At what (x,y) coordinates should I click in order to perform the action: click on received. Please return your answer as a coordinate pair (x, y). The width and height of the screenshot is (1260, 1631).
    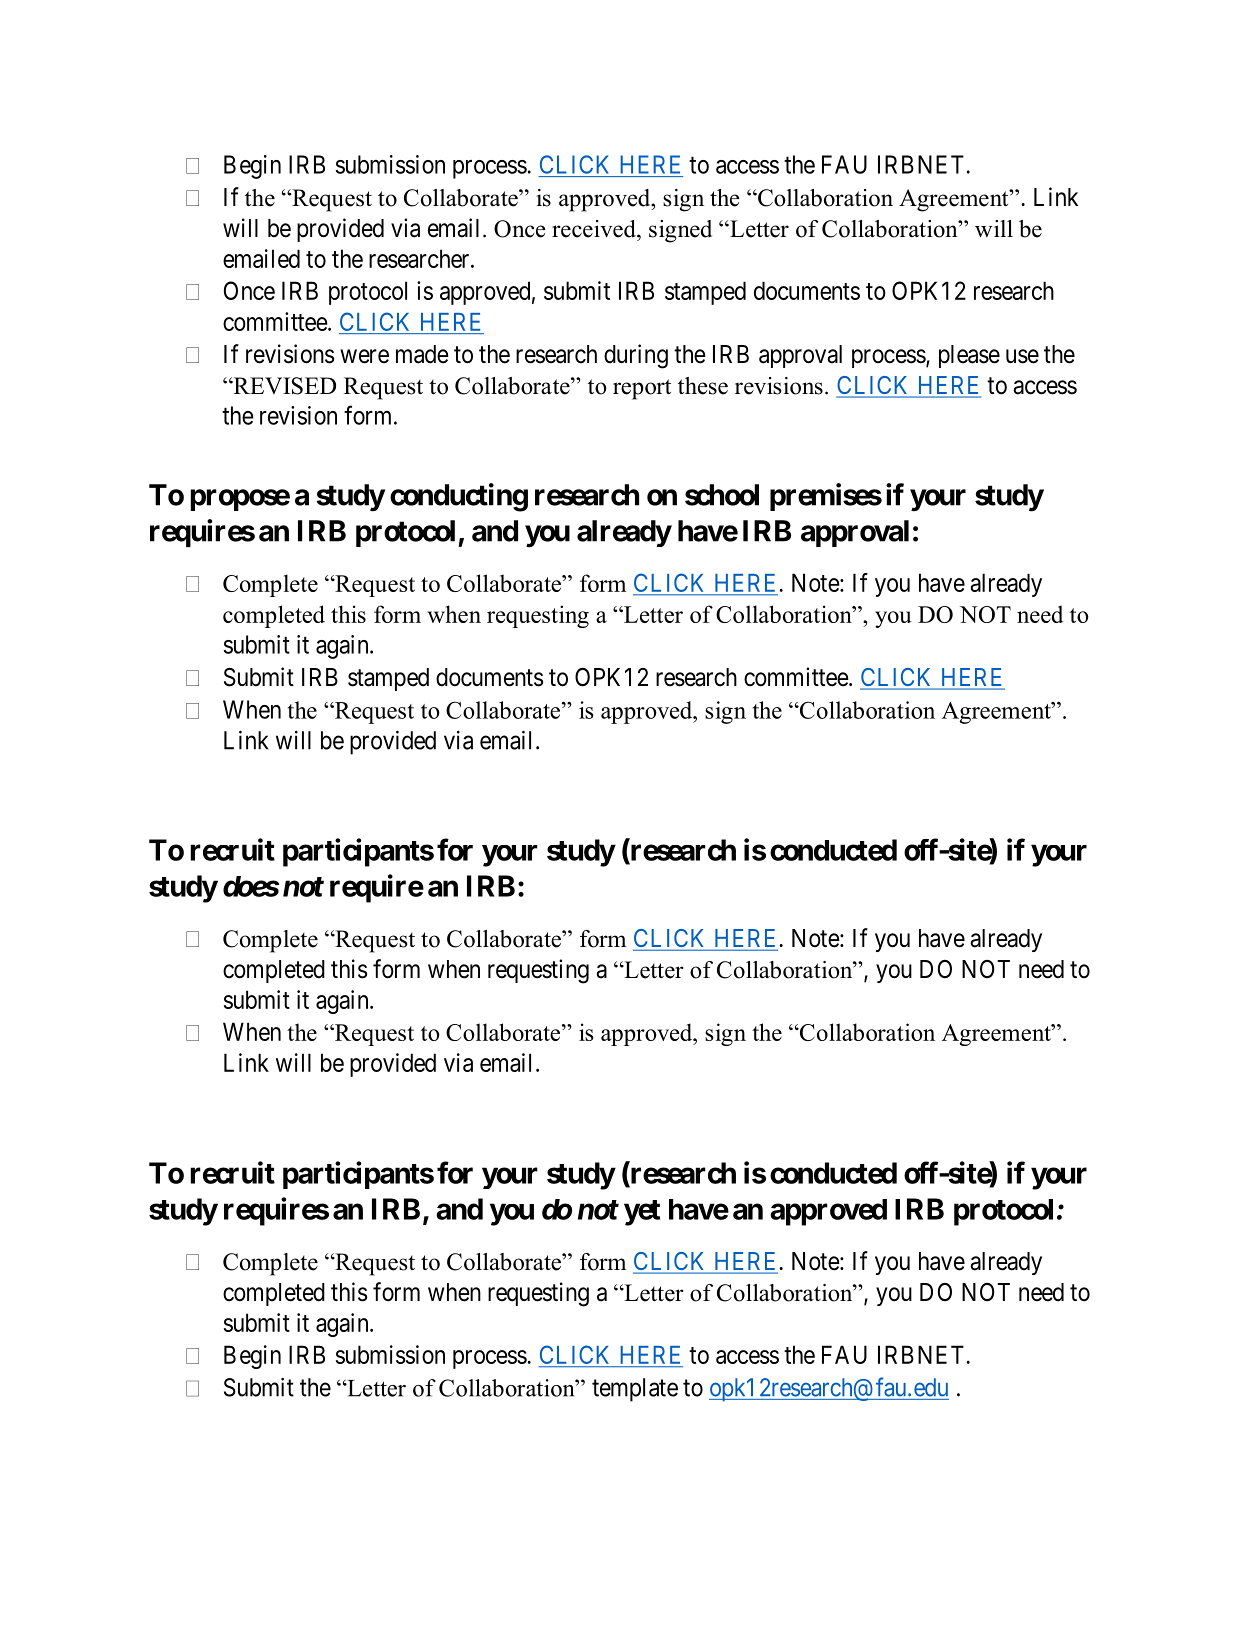
    Looking at the image, I should click on (595, 229).
